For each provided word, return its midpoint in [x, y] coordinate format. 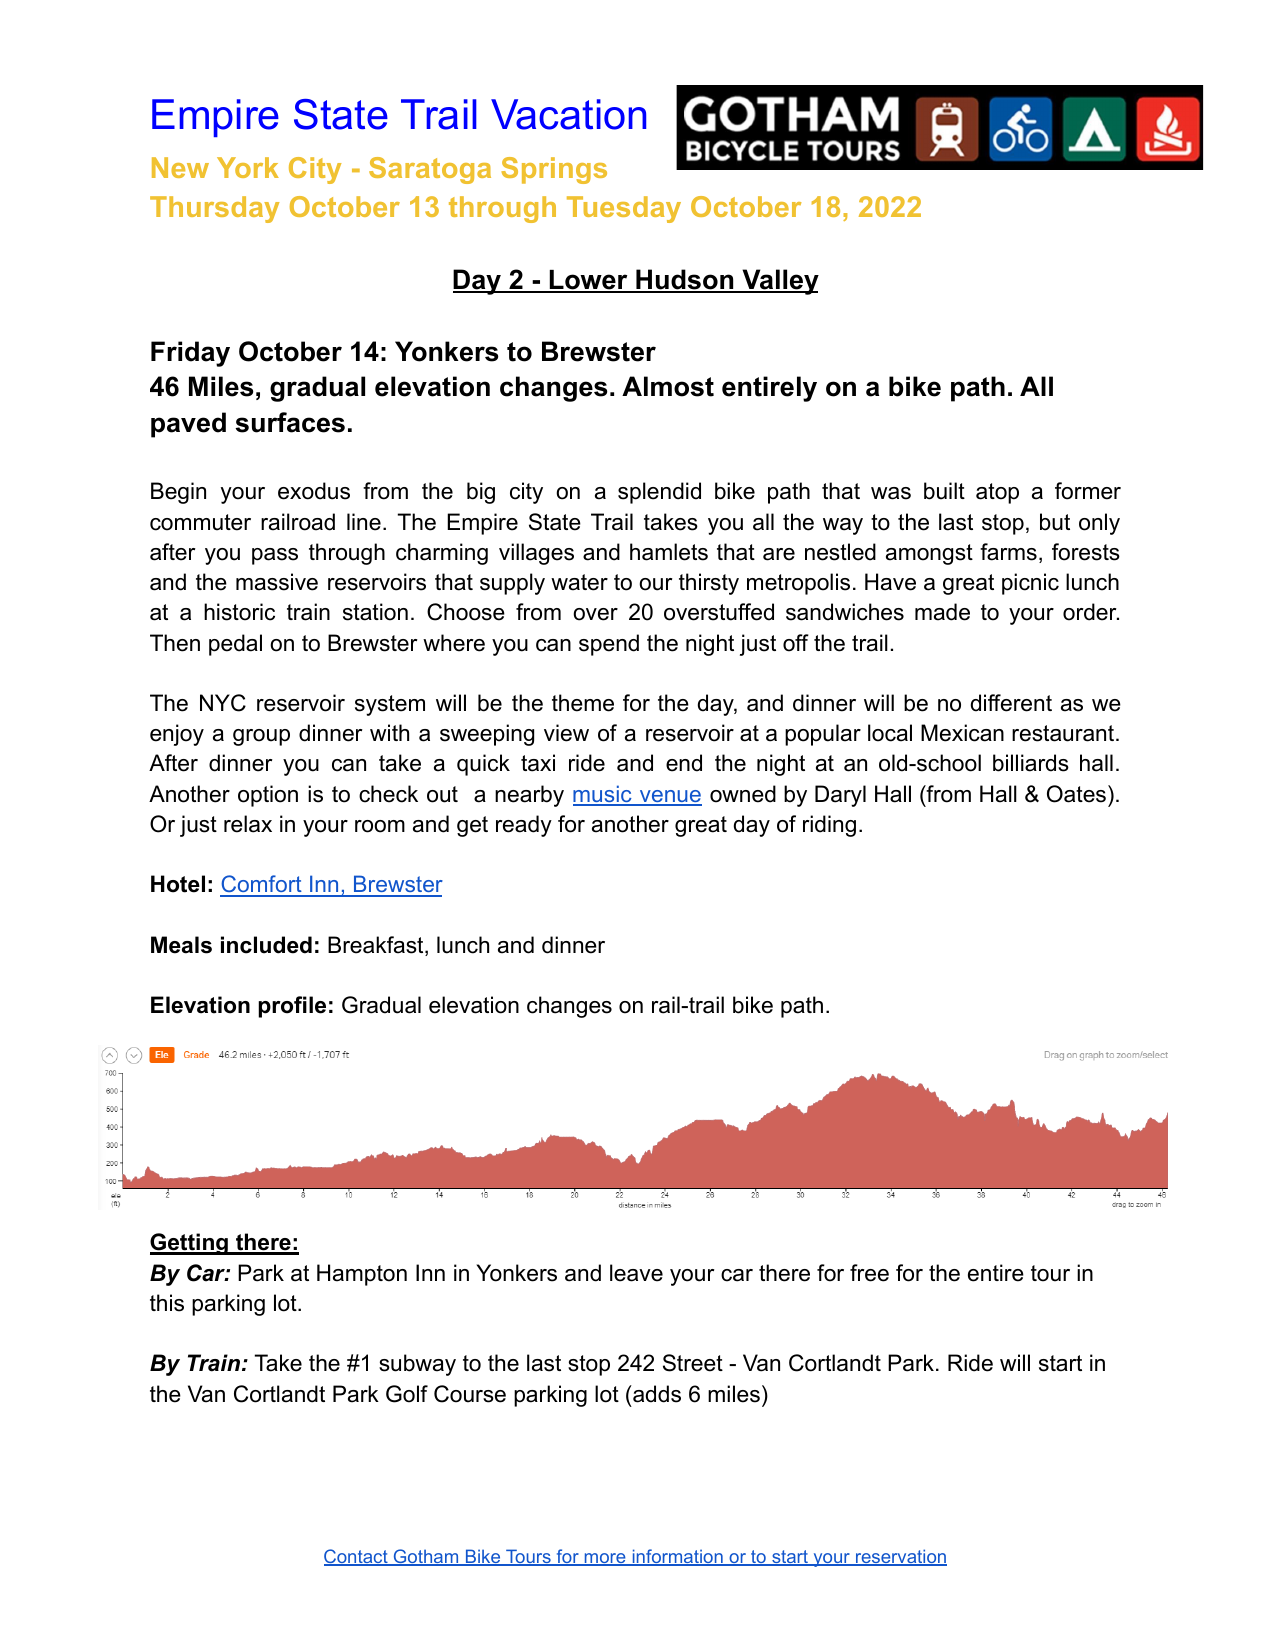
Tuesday [624, 209]
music [603, 795]
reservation [900, 1557]
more [605, 1559]
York [248, 167]
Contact [357, 1557]
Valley [779, 282]
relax [248, 824]
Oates [1076, 794]
